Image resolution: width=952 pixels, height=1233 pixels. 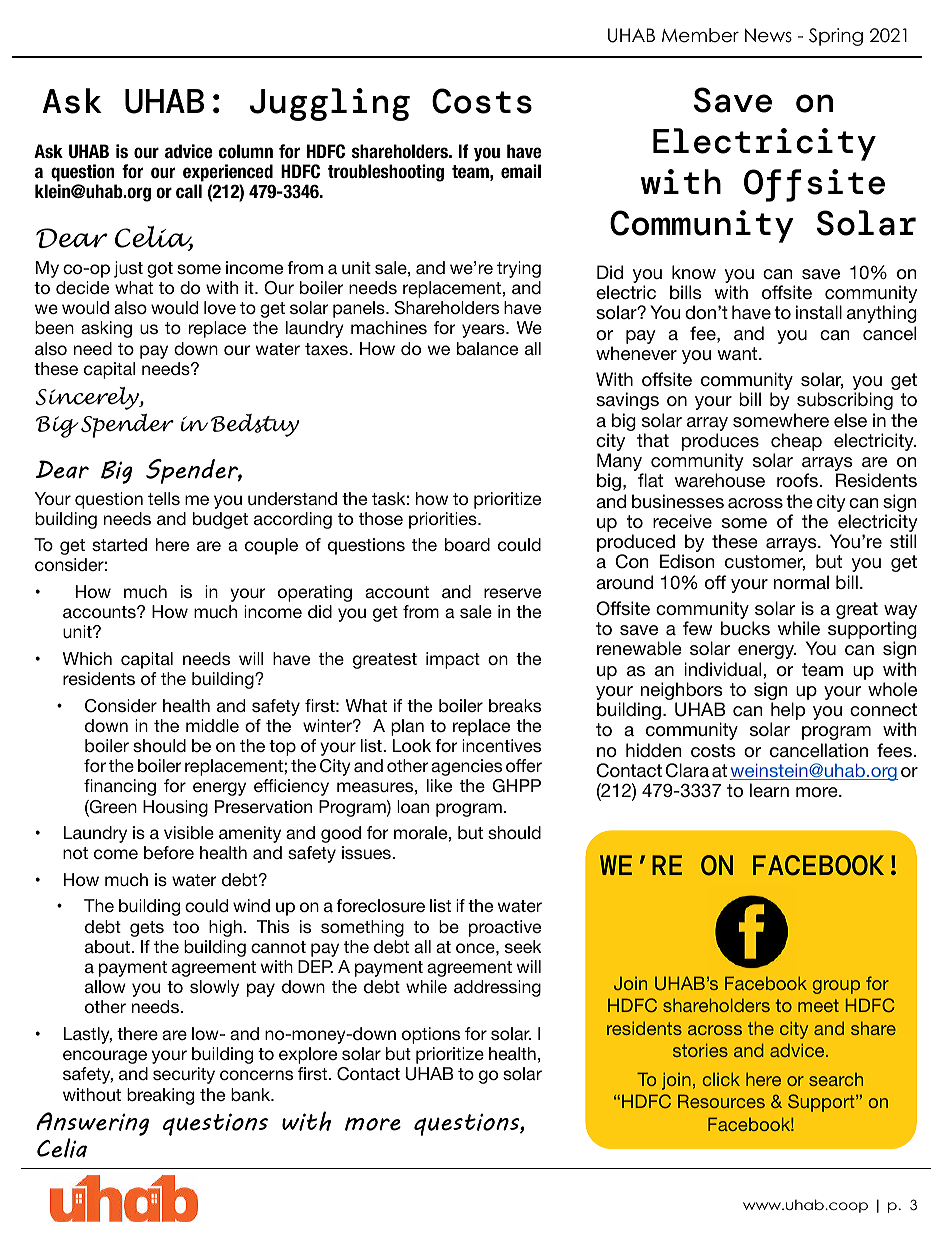 I want to click on Juggling, so click(x=330, y=104).
